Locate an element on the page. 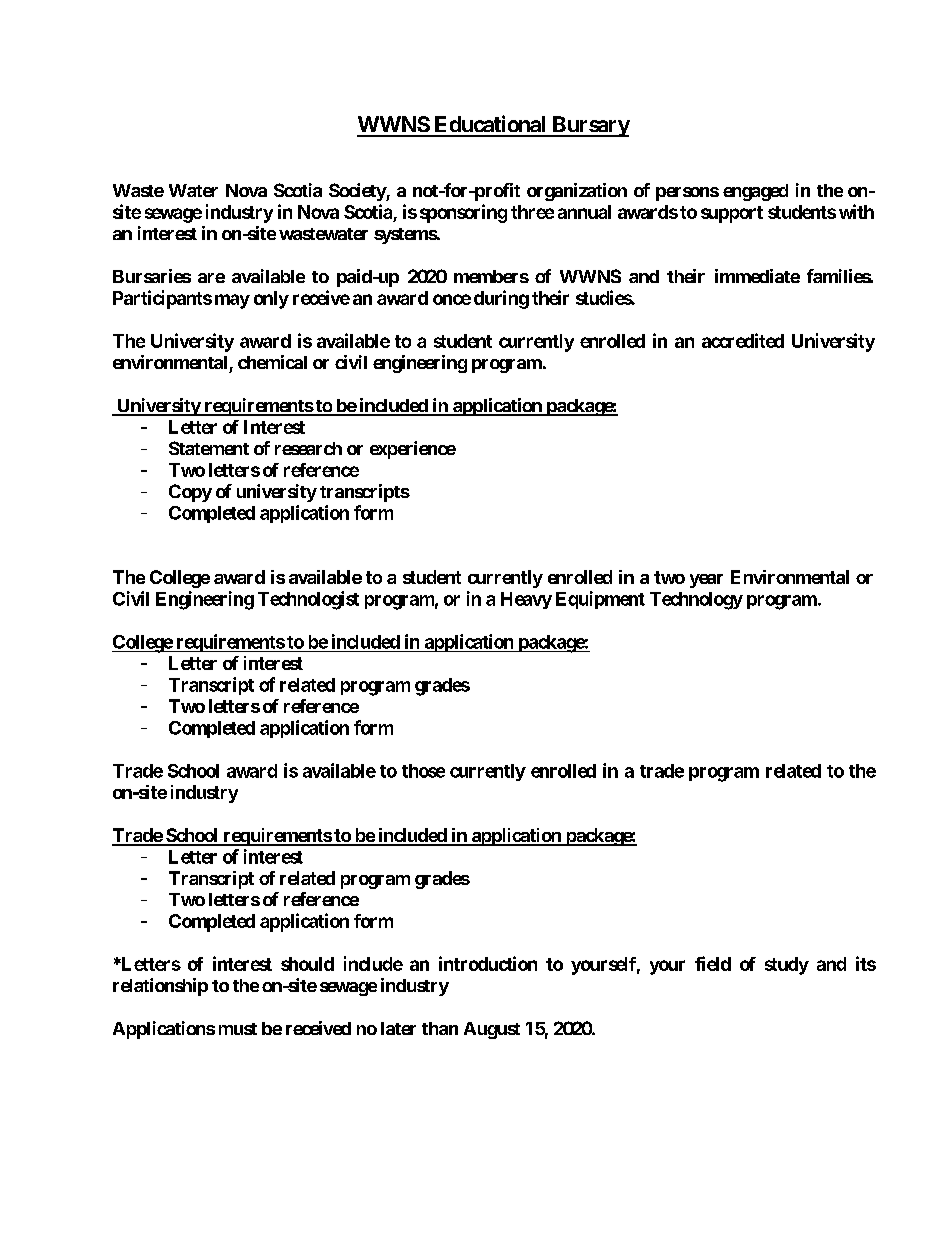 The image size is (952, 1233). Heavy is located at coordinates (526, 600).
